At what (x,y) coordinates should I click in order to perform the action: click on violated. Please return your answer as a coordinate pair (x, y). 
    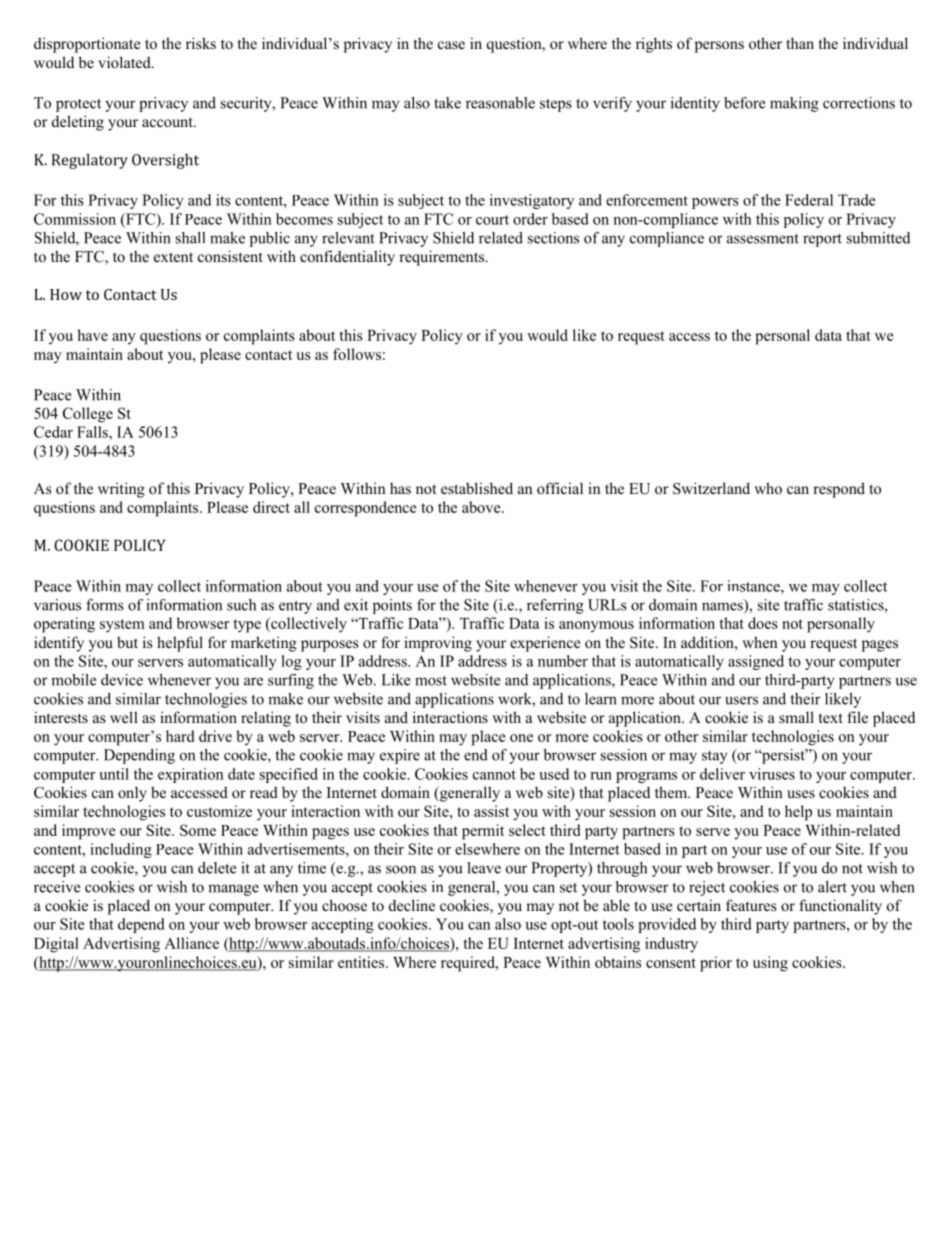
    Looking at the image, I should click on (125, 62).
